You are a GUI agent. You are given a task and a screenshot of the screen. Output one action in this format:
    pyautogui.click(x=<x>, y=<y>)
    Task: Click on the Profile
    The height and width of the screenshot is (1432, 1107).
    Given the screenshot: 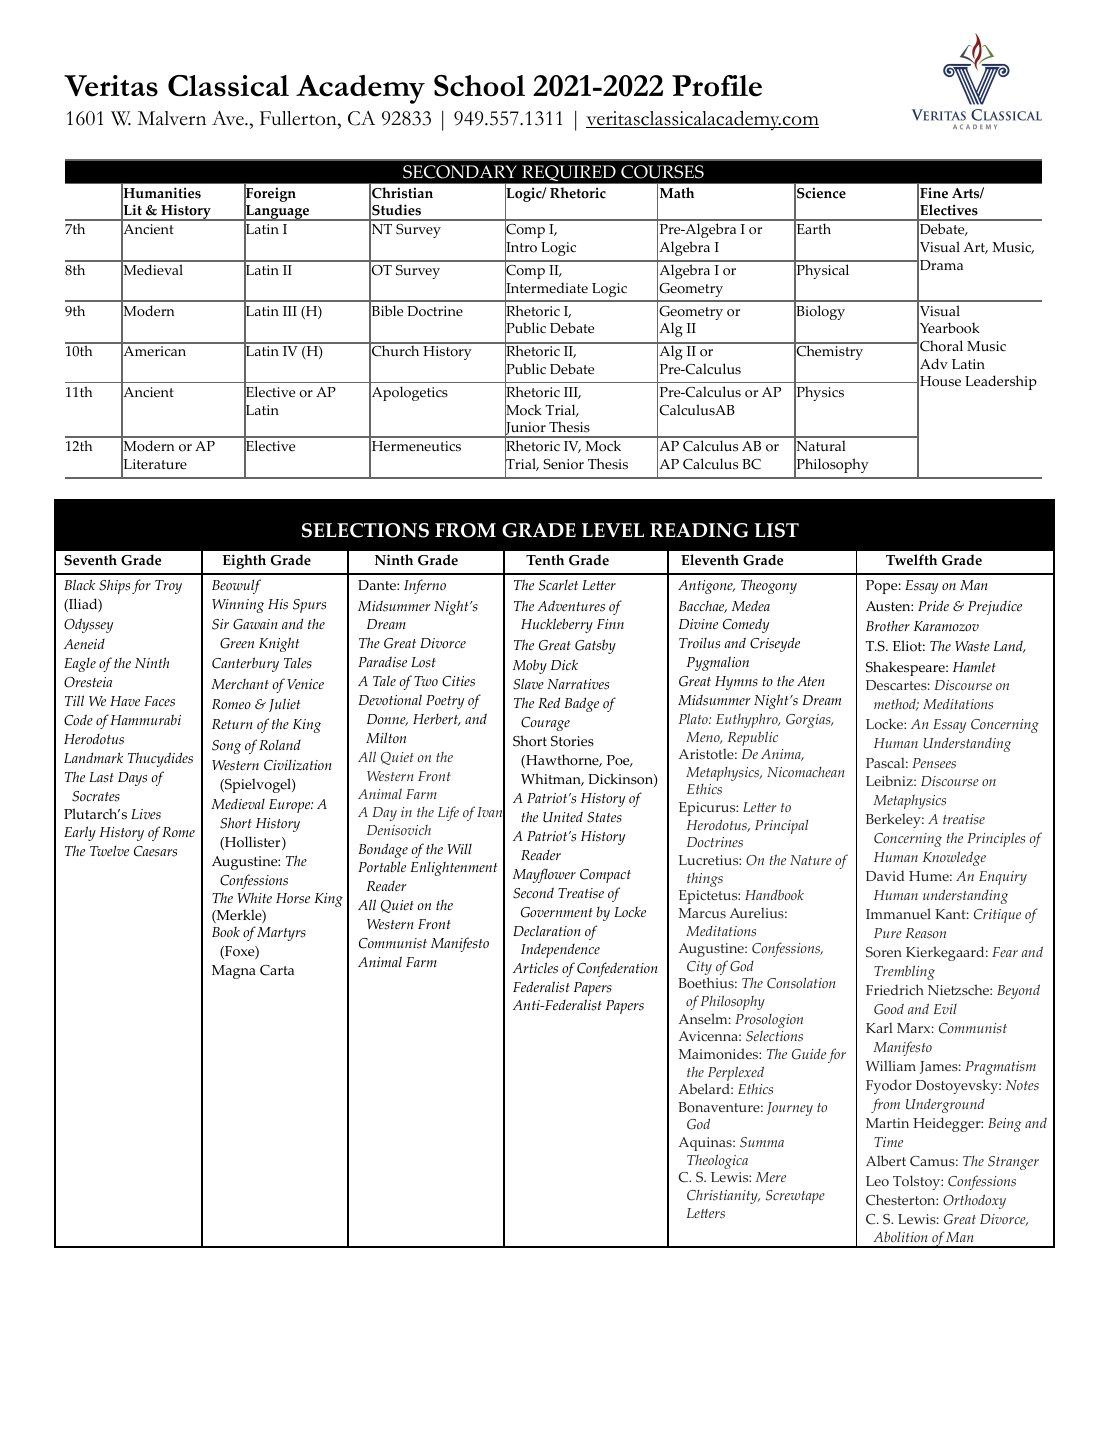 What is the action you would take?
    pyautogui.click(x=717, y=86)
